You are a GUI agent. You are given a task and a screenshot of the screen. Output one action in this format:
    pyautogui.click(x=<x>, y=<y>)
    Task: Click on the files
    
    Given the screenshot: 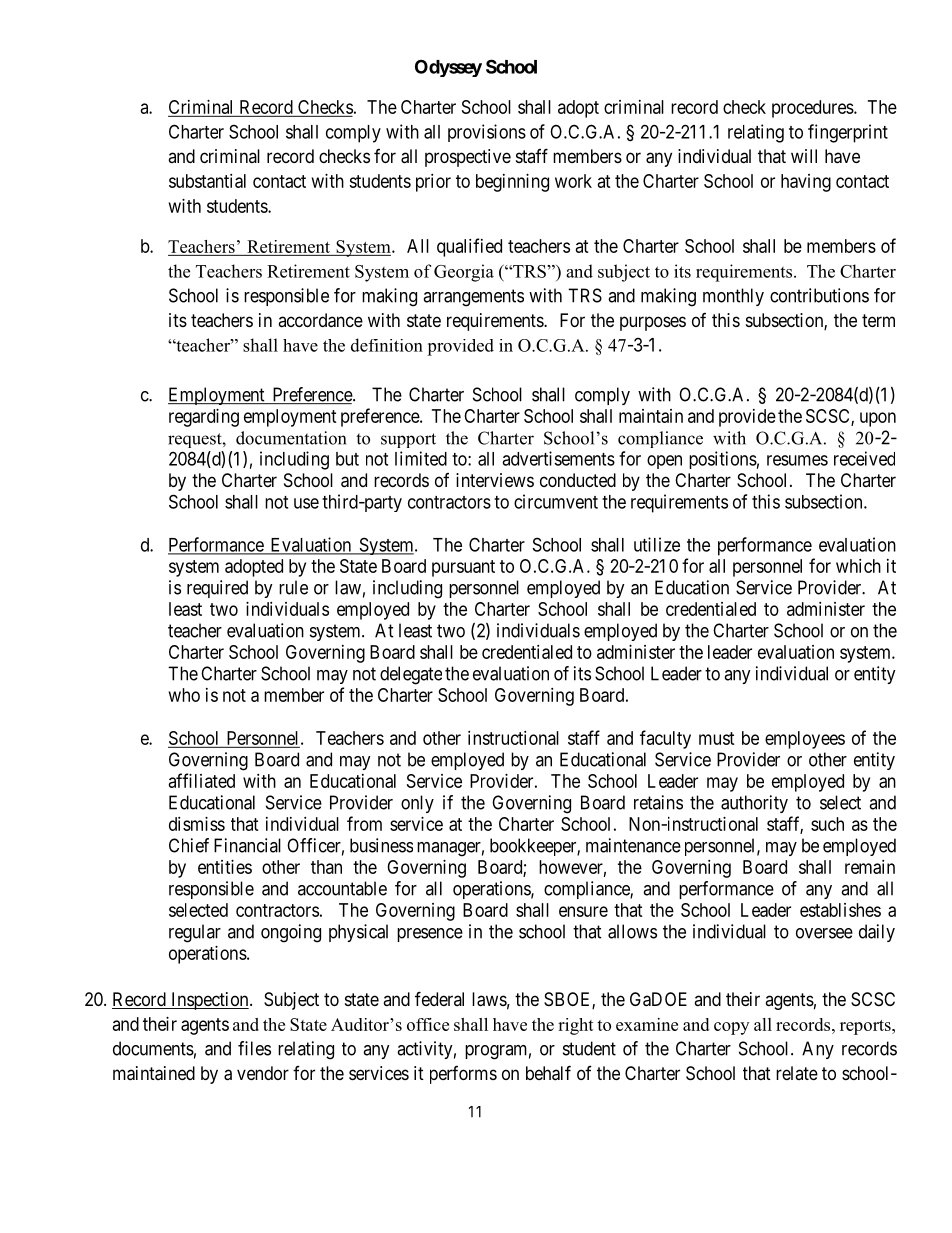 What is the action you would take?
    pyautogui.click(x=254, y=1048)
